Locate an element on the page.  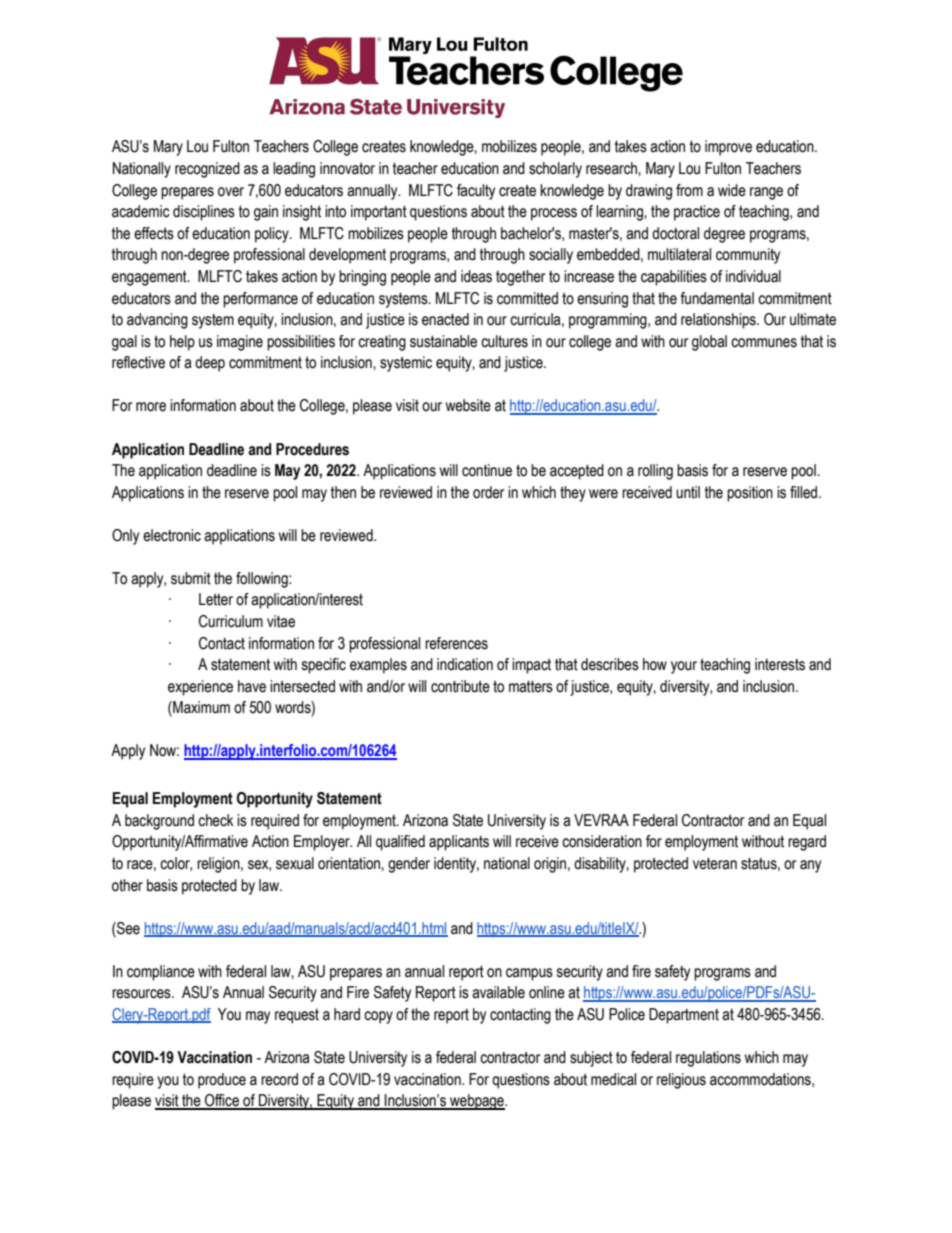
recognized is located at coordinates (207, 170).
